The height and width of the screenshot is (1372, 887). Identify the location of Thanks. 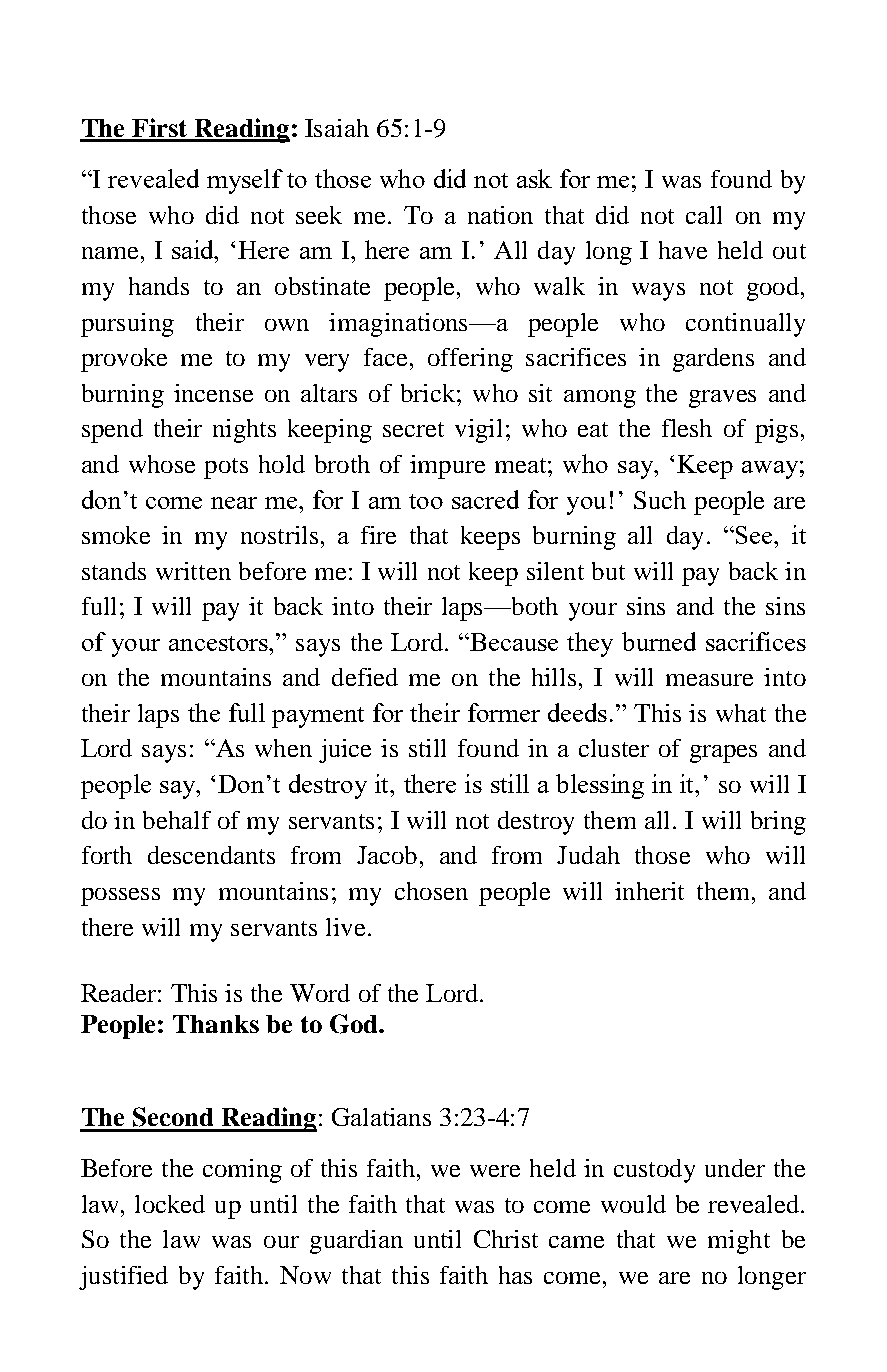
(216, 1024).
